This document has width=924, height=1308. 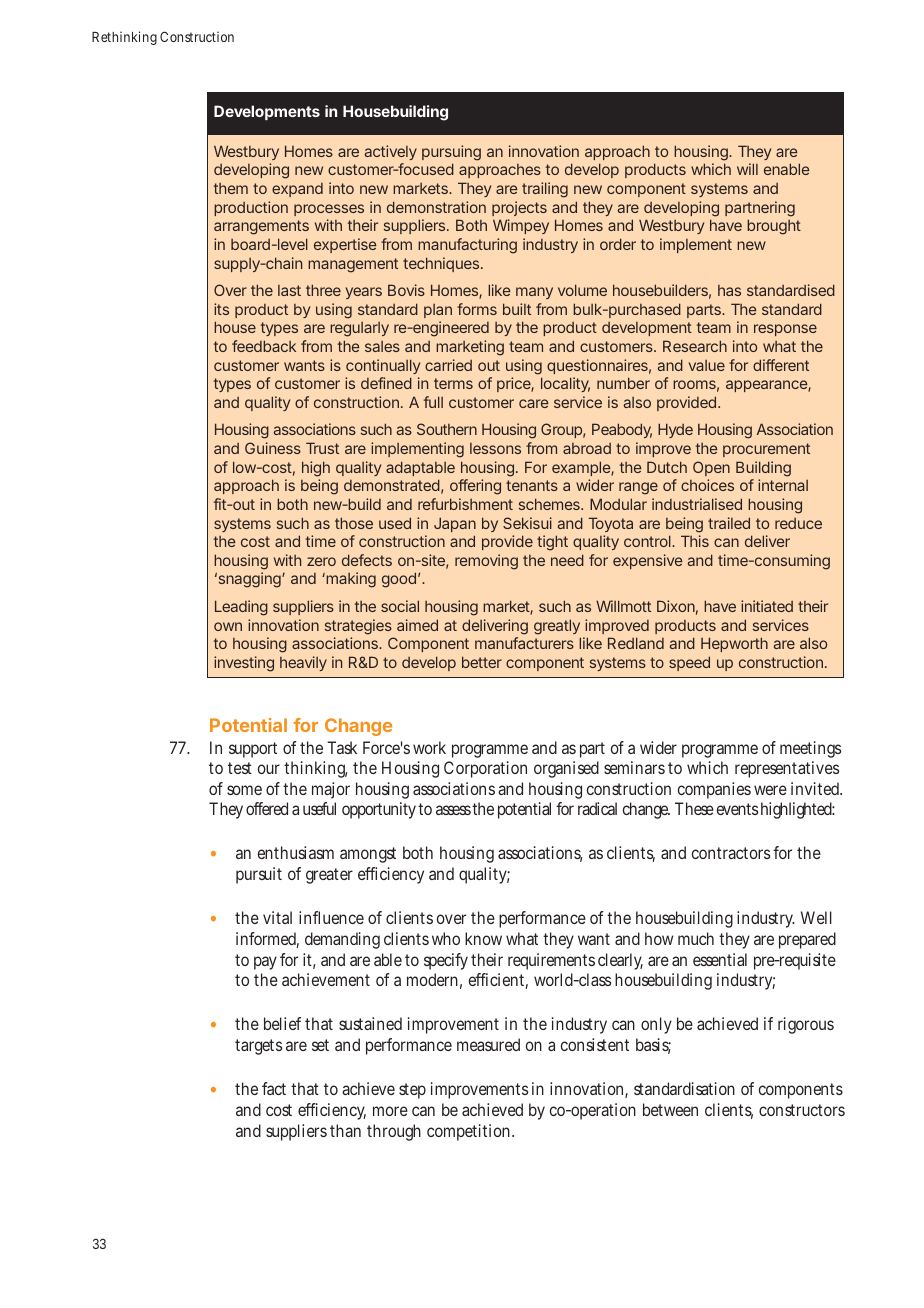 I want to click on tenants, so click(x=532, y=485).
